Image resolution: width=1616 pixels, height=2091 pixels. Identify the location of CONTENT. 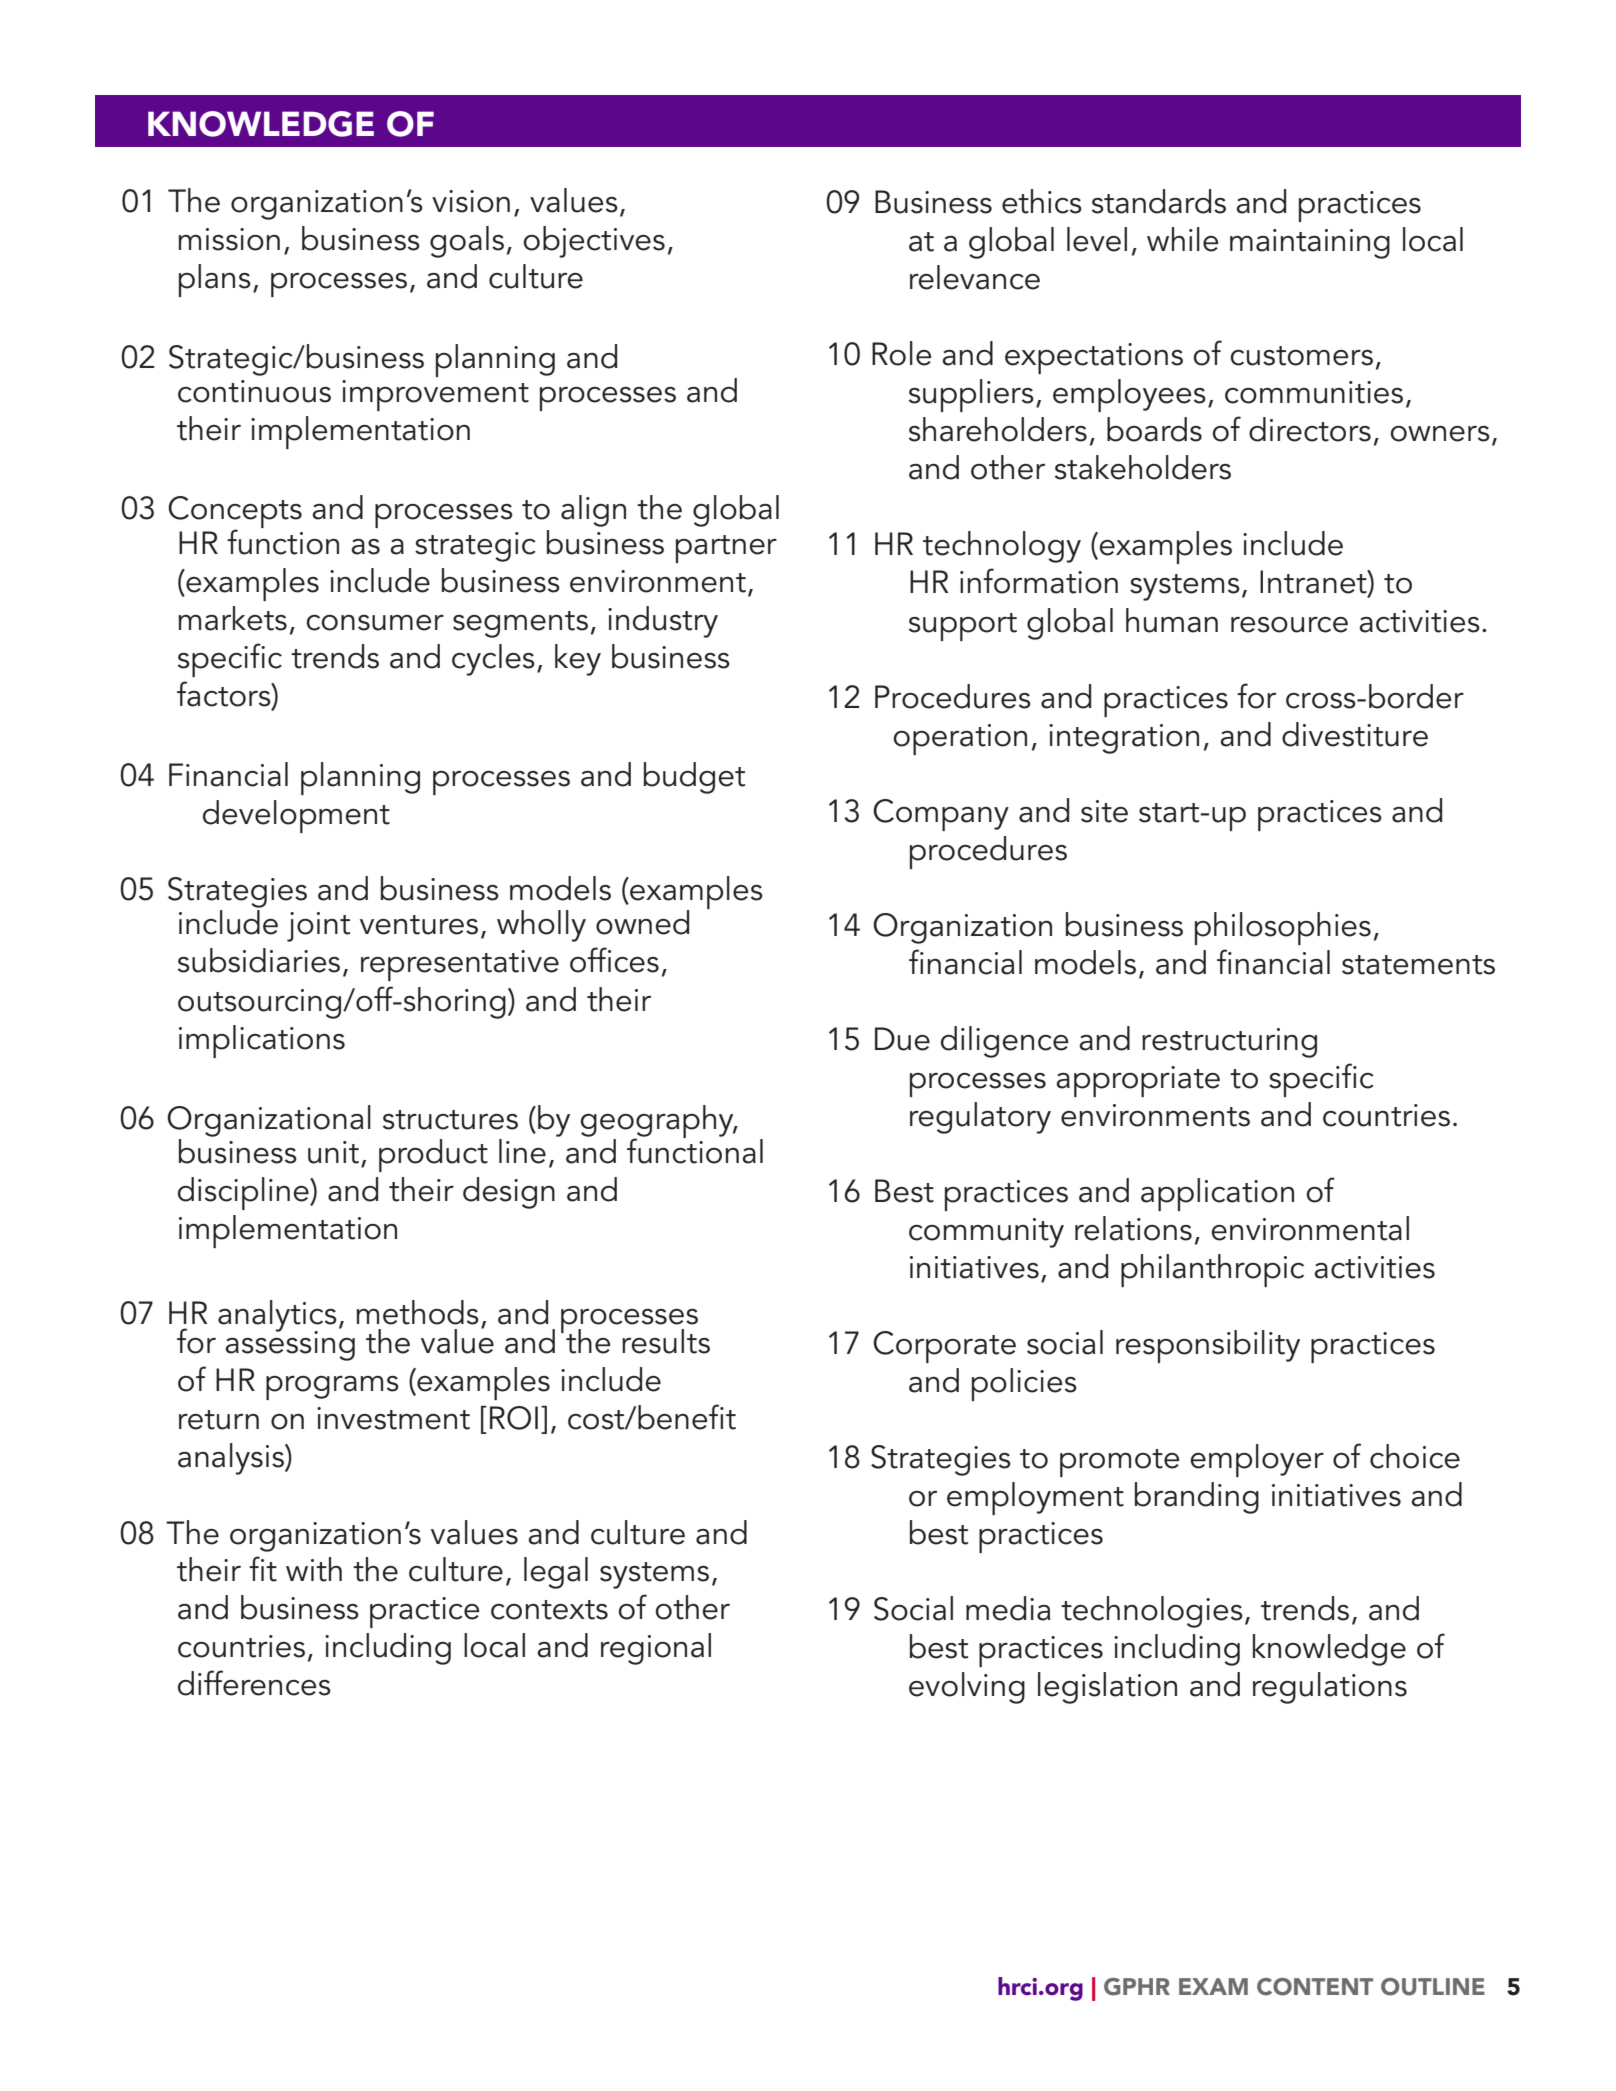
(1315, 1987).
